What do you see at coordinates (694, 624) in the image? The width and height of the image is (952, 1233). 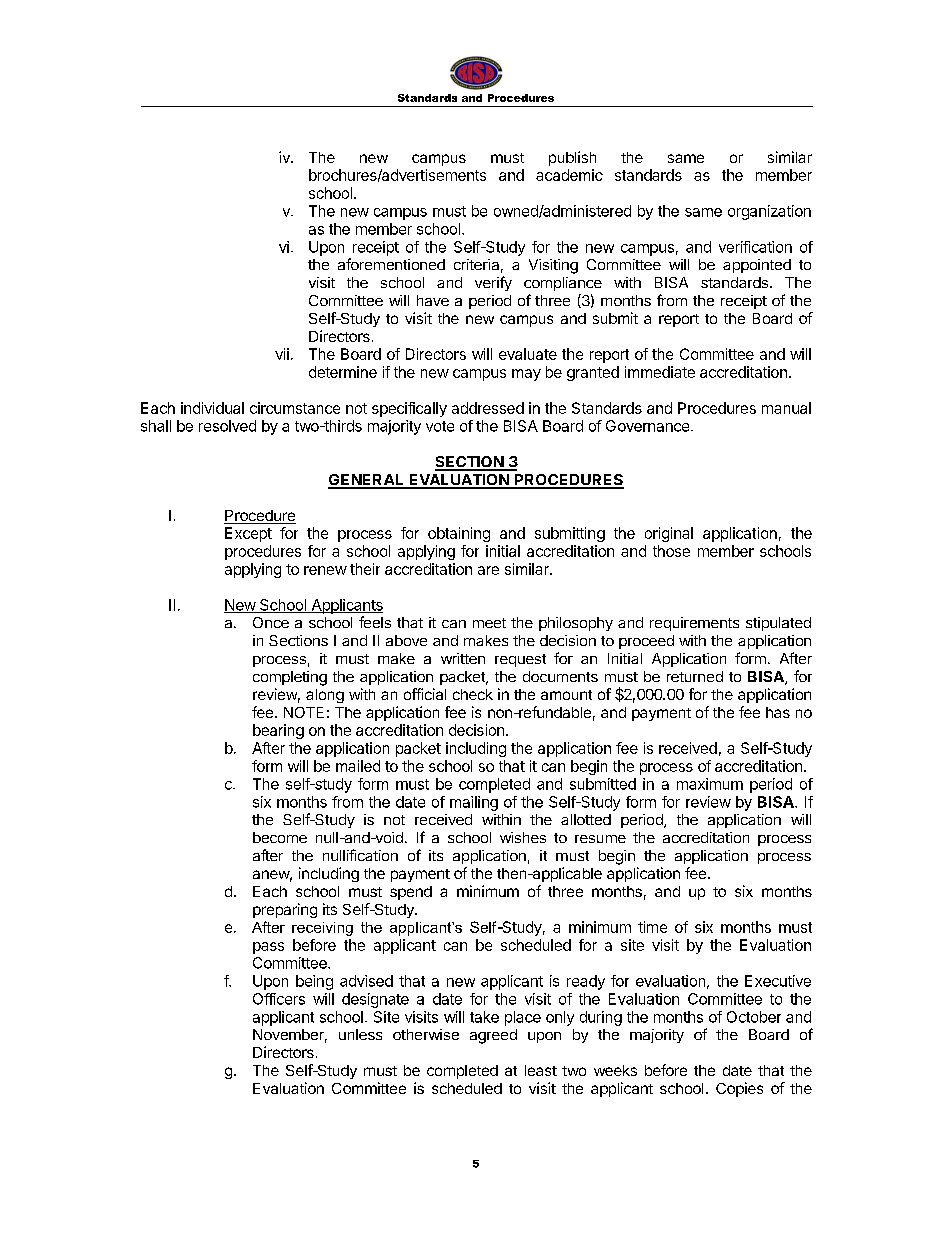 I see `requirements` at bounding box center [694, 624].
